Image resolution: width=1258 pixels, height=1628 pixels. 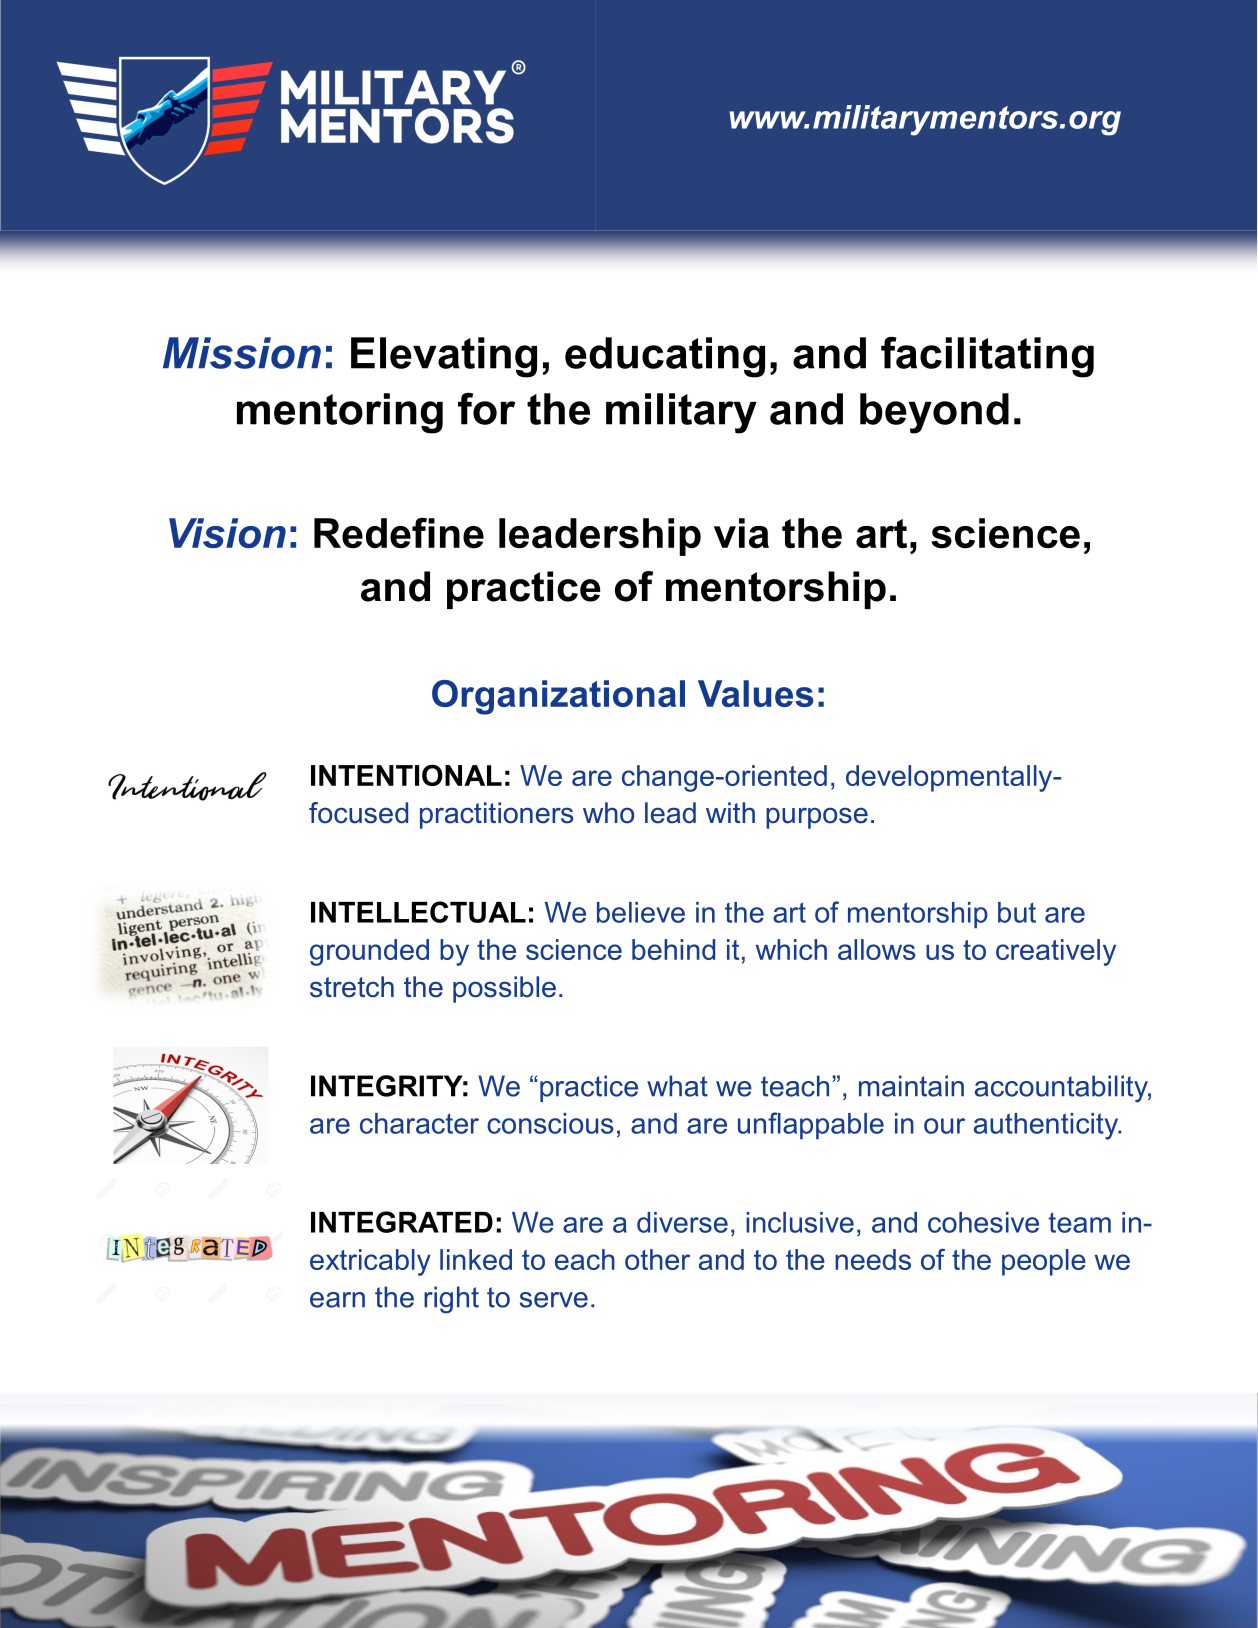 I want to click on Values, so click(x=756, y=693).
